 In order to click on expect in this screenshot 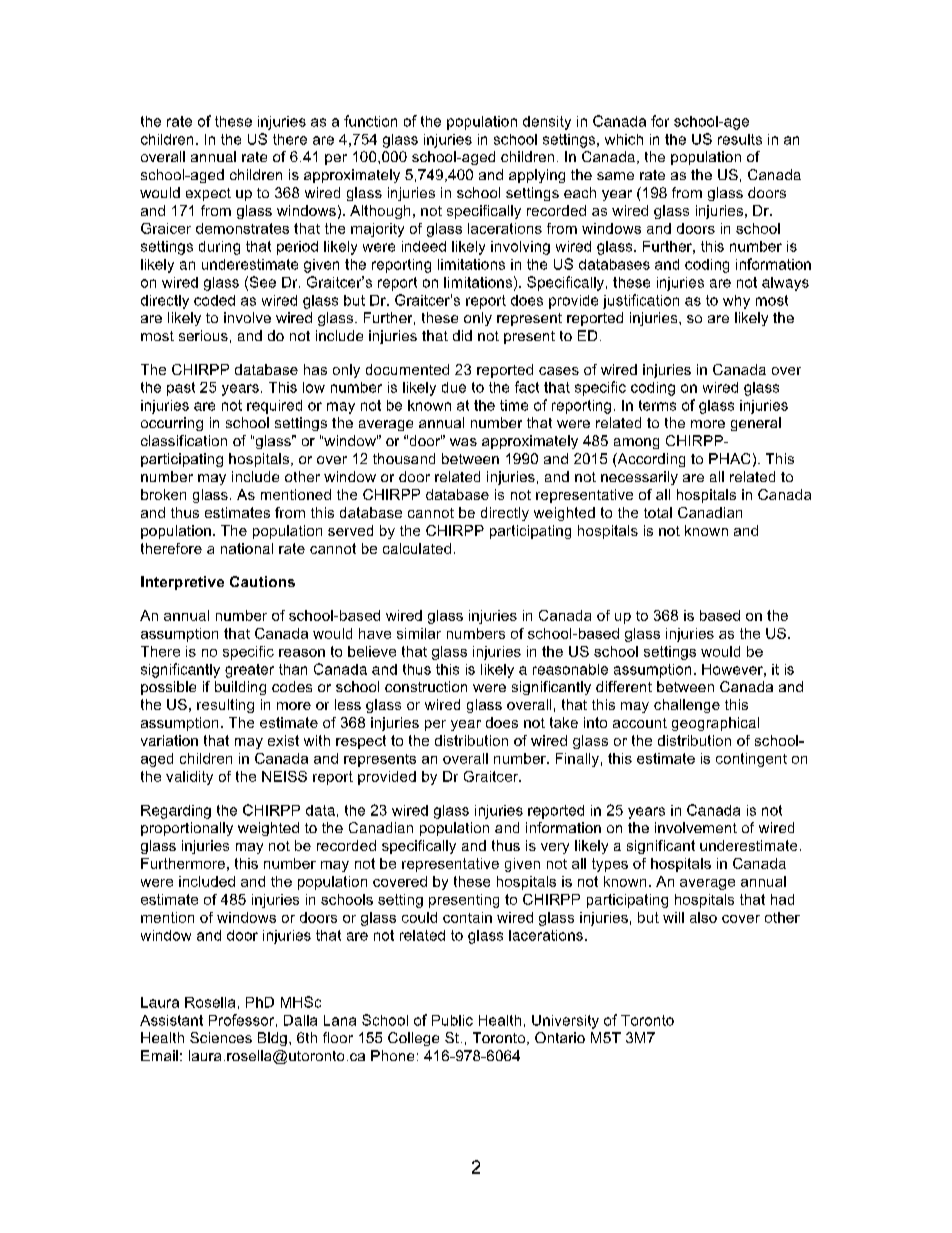, I will do `click(208, 194)`.
